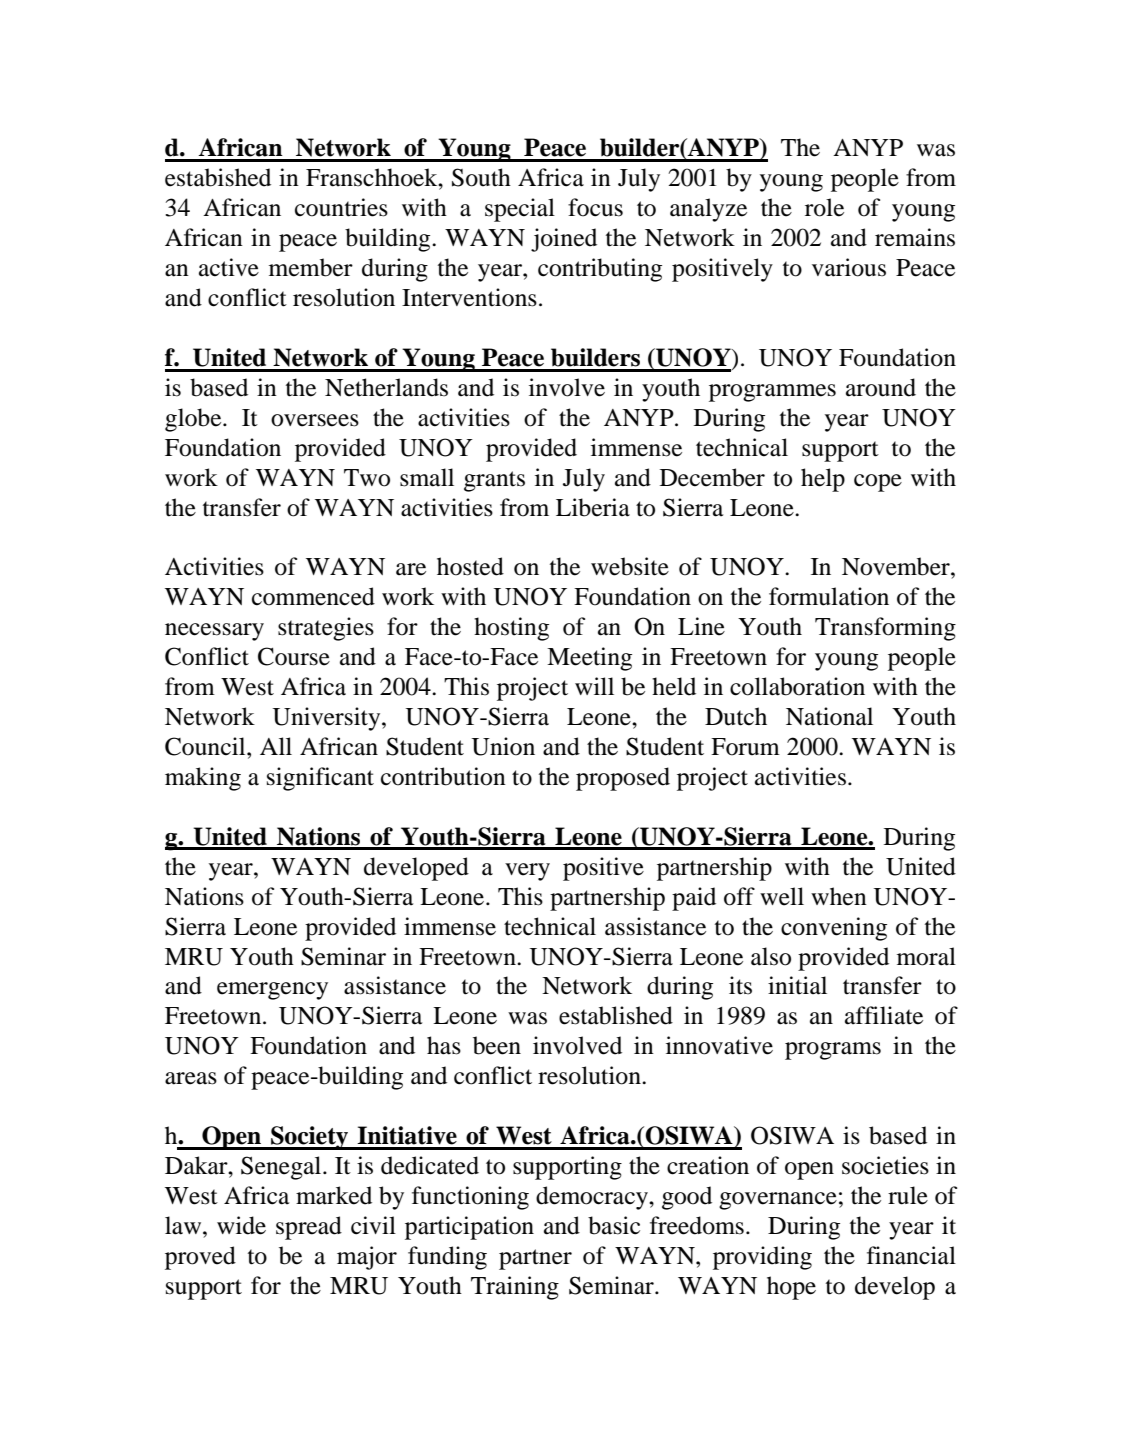  I want to click on Union, so click(503, 746).
